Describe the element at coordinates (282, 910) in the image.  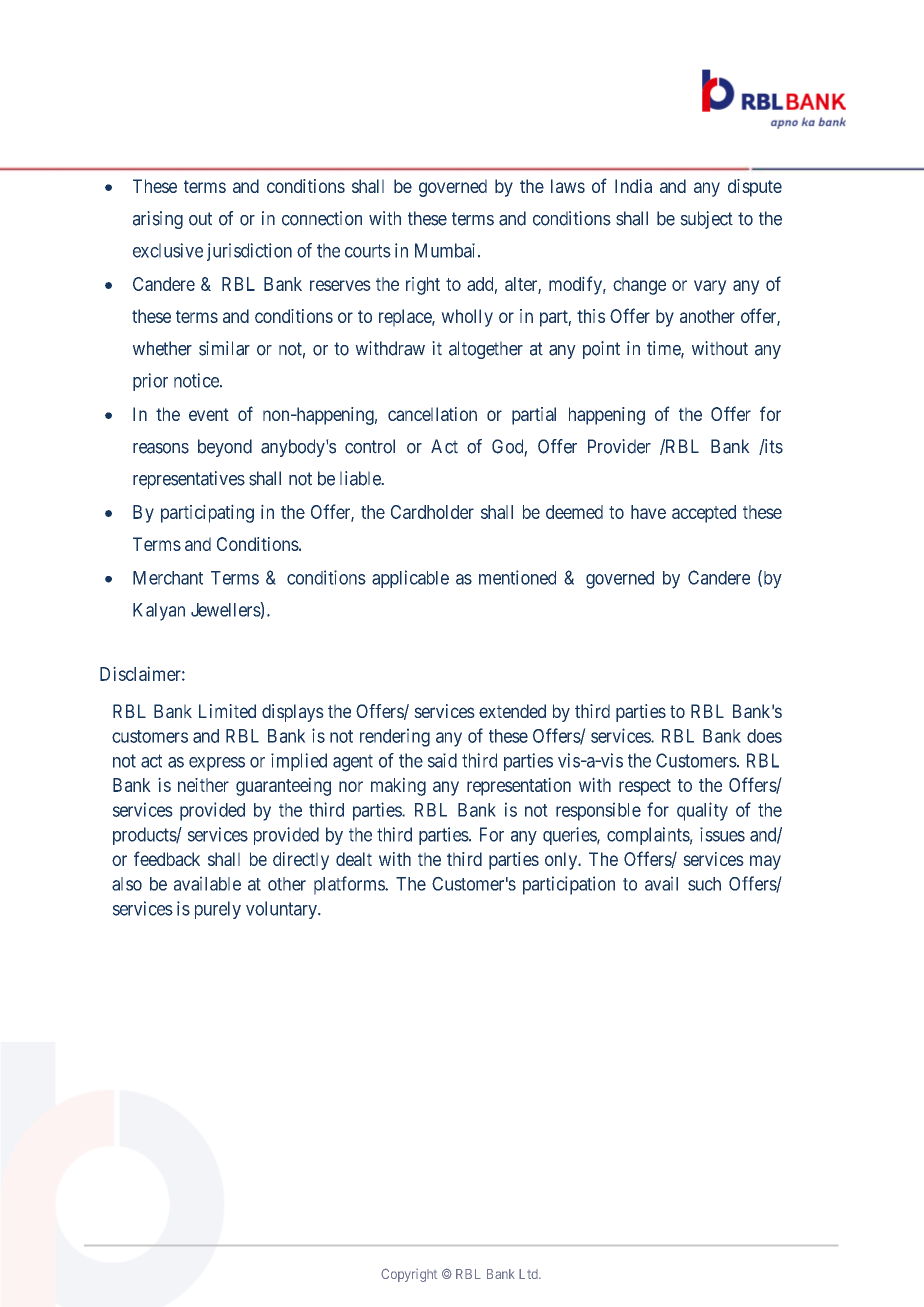
I see `voluntary` at that location.
